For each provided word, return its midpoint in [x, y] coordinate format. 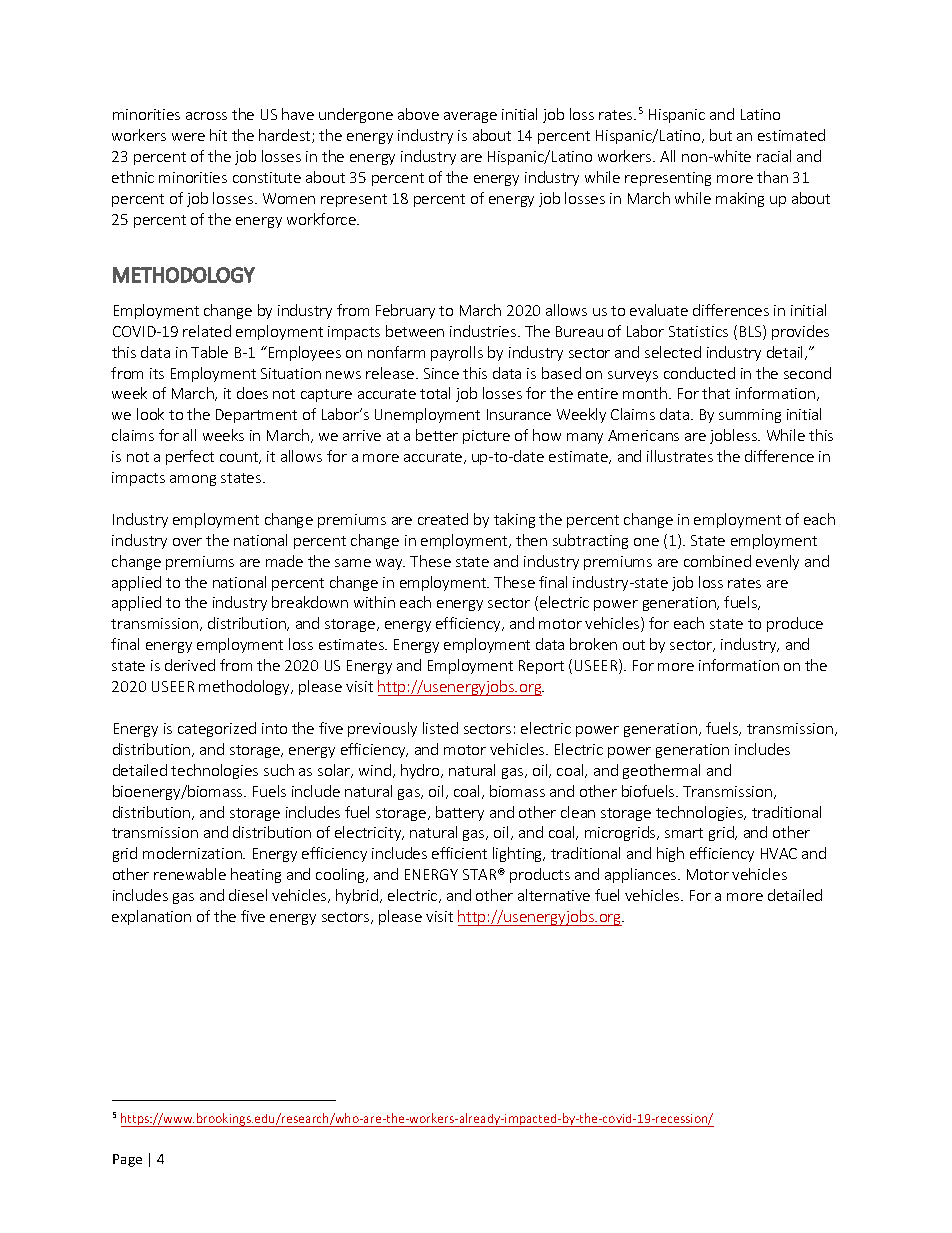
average [470, 117]
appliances [642, 875]
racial [774, 156]
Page [127, 1160]
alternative [554, 895]
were [188, 137]
